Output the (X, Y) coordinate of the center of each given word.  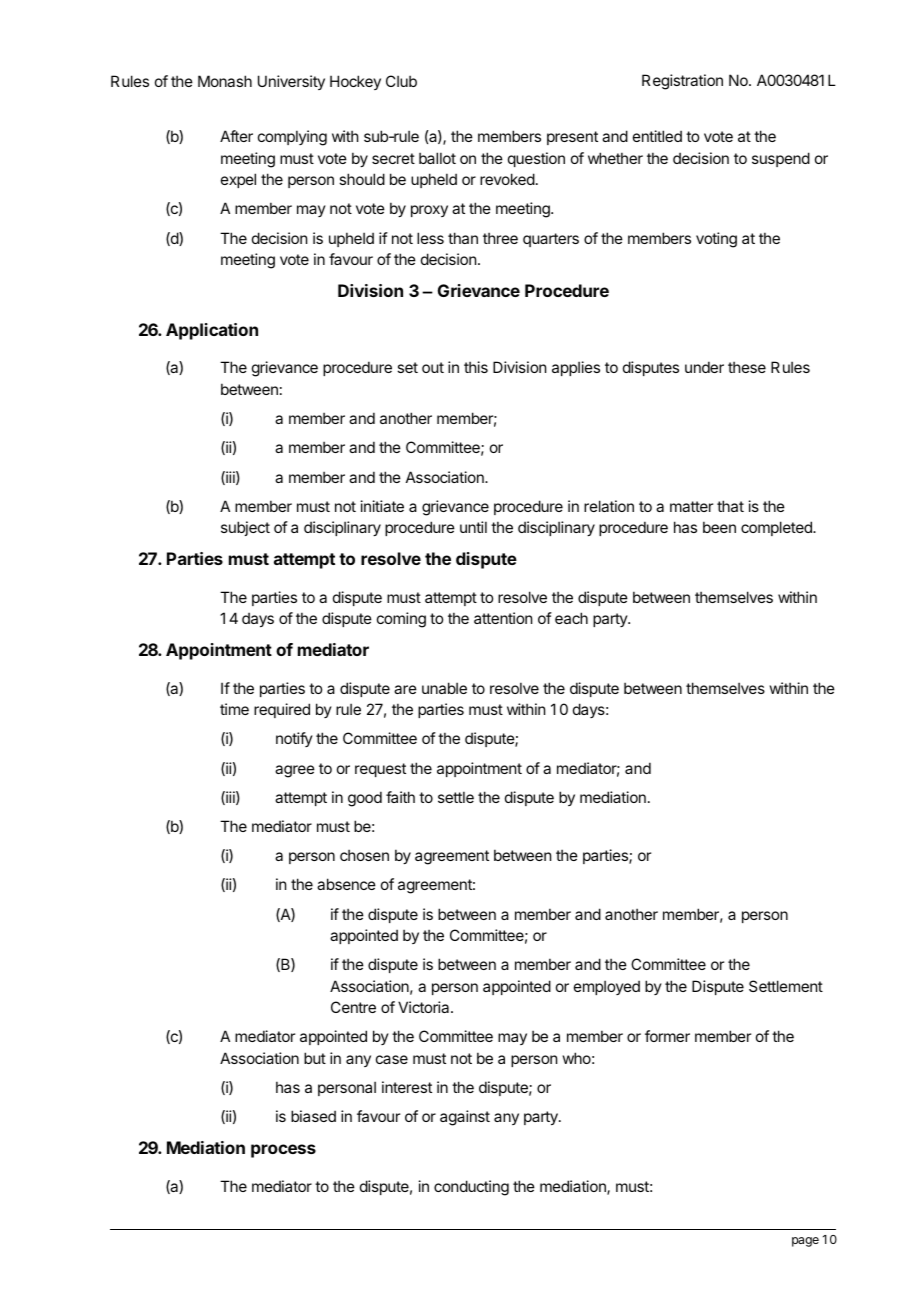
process (283, 1151)
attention (503, 618)
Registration (682, 82)
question (536, 159)
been (719, 527)
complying (292, 138)
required (282, 710)
